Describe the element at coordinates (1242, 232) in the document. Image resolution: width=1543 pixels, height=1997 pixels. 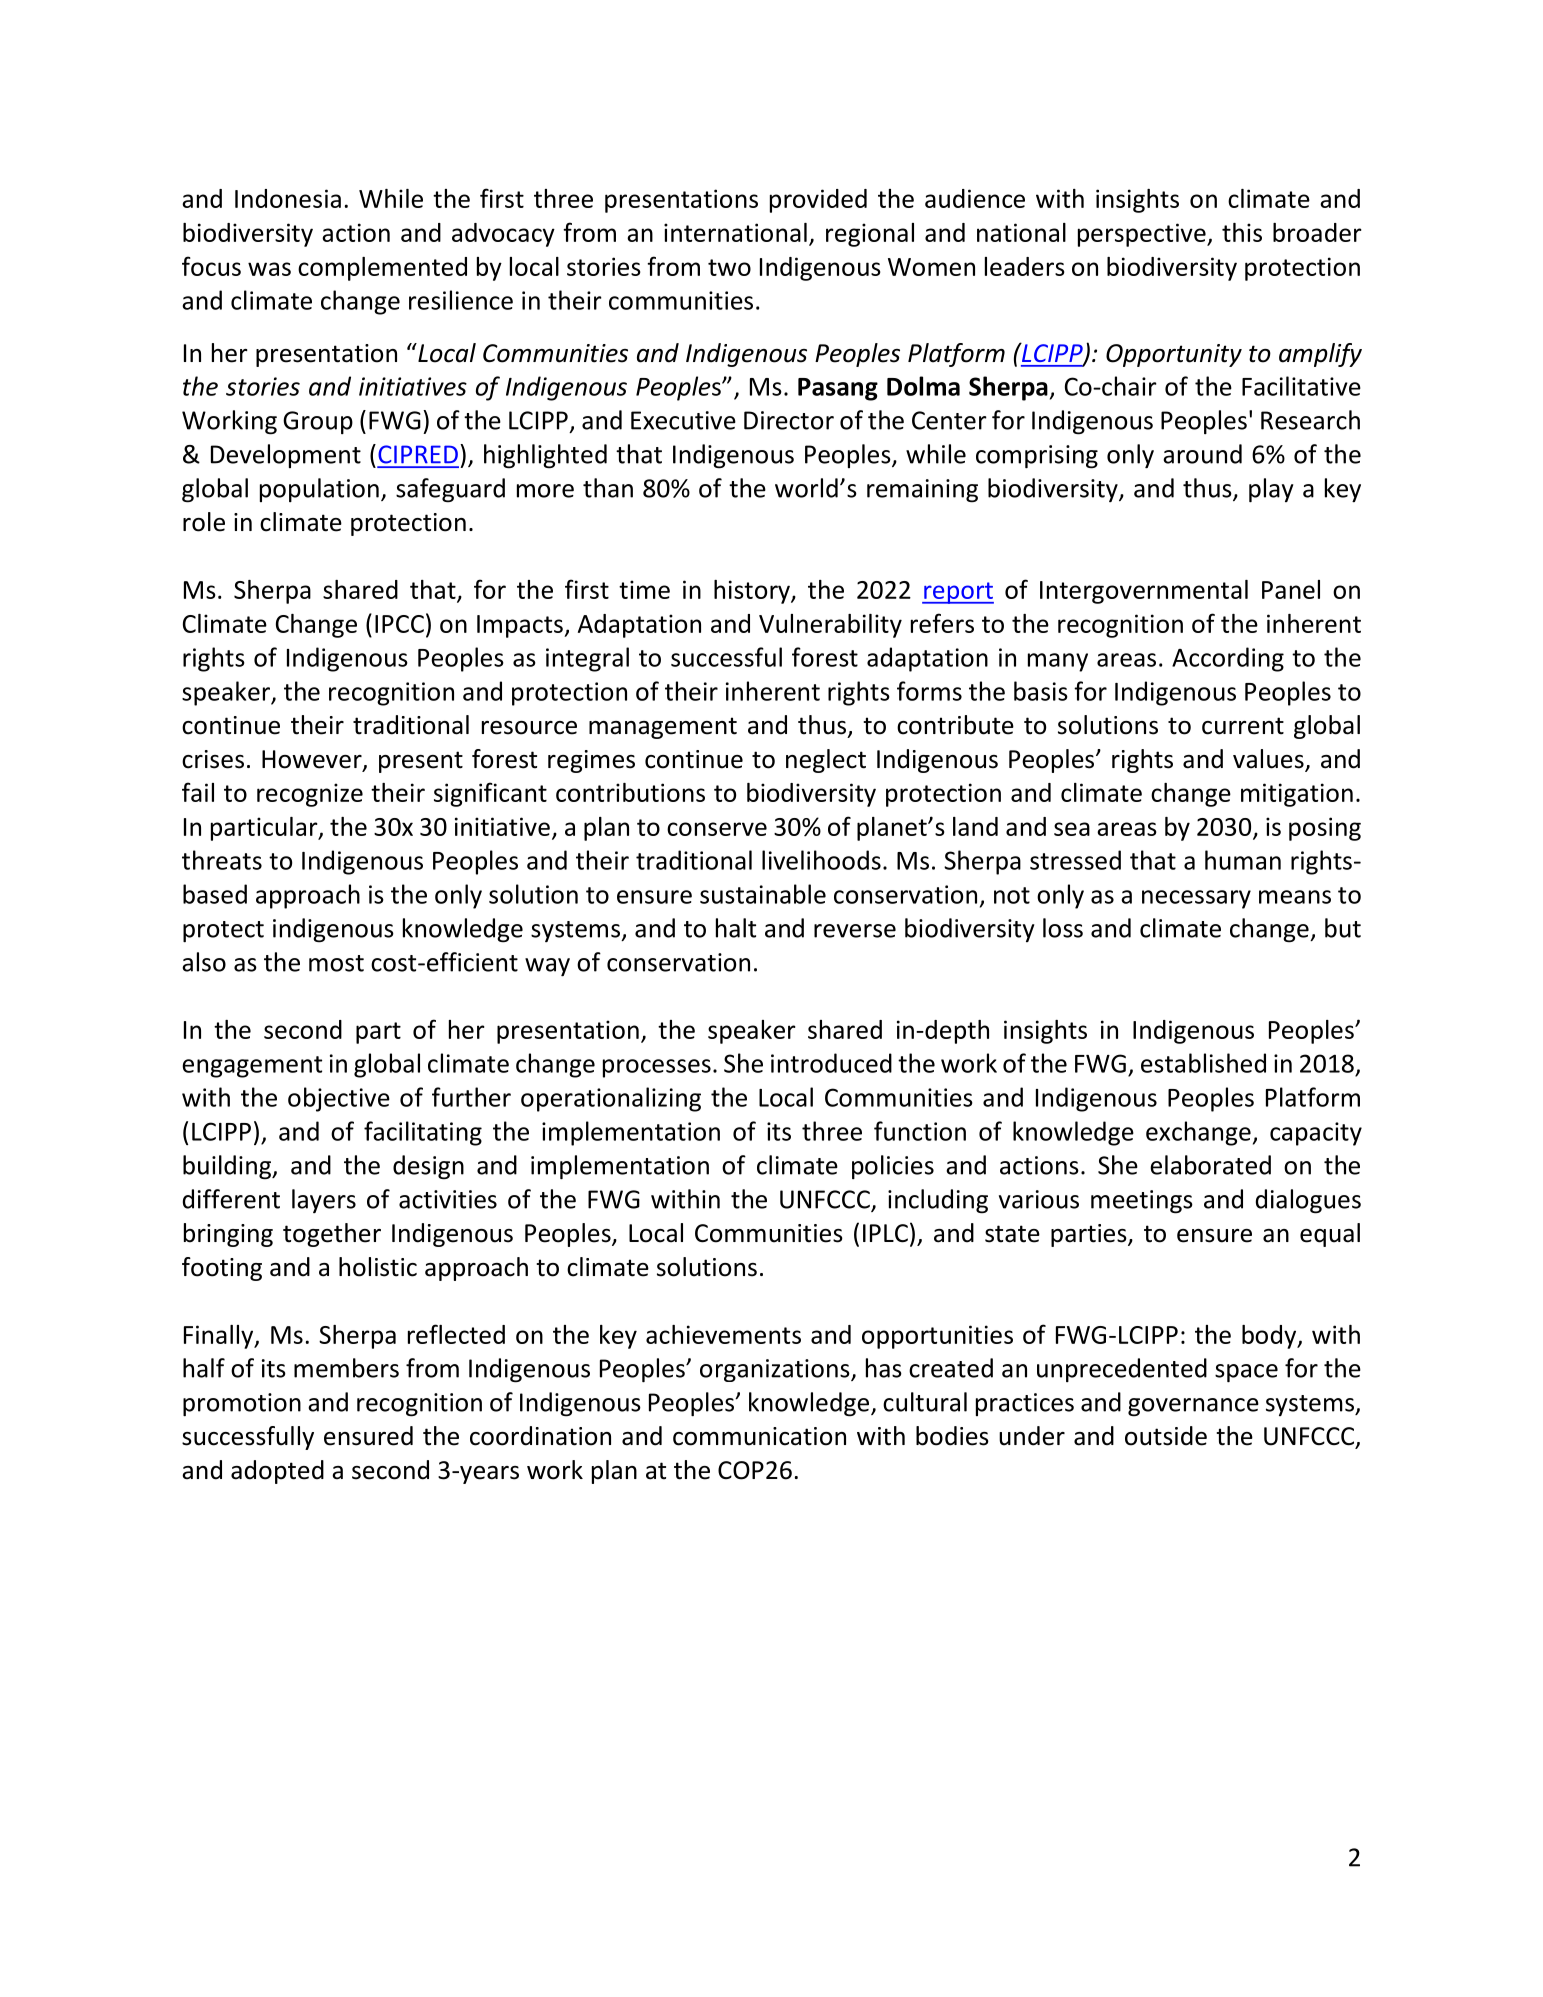
I see `this` at that location.
